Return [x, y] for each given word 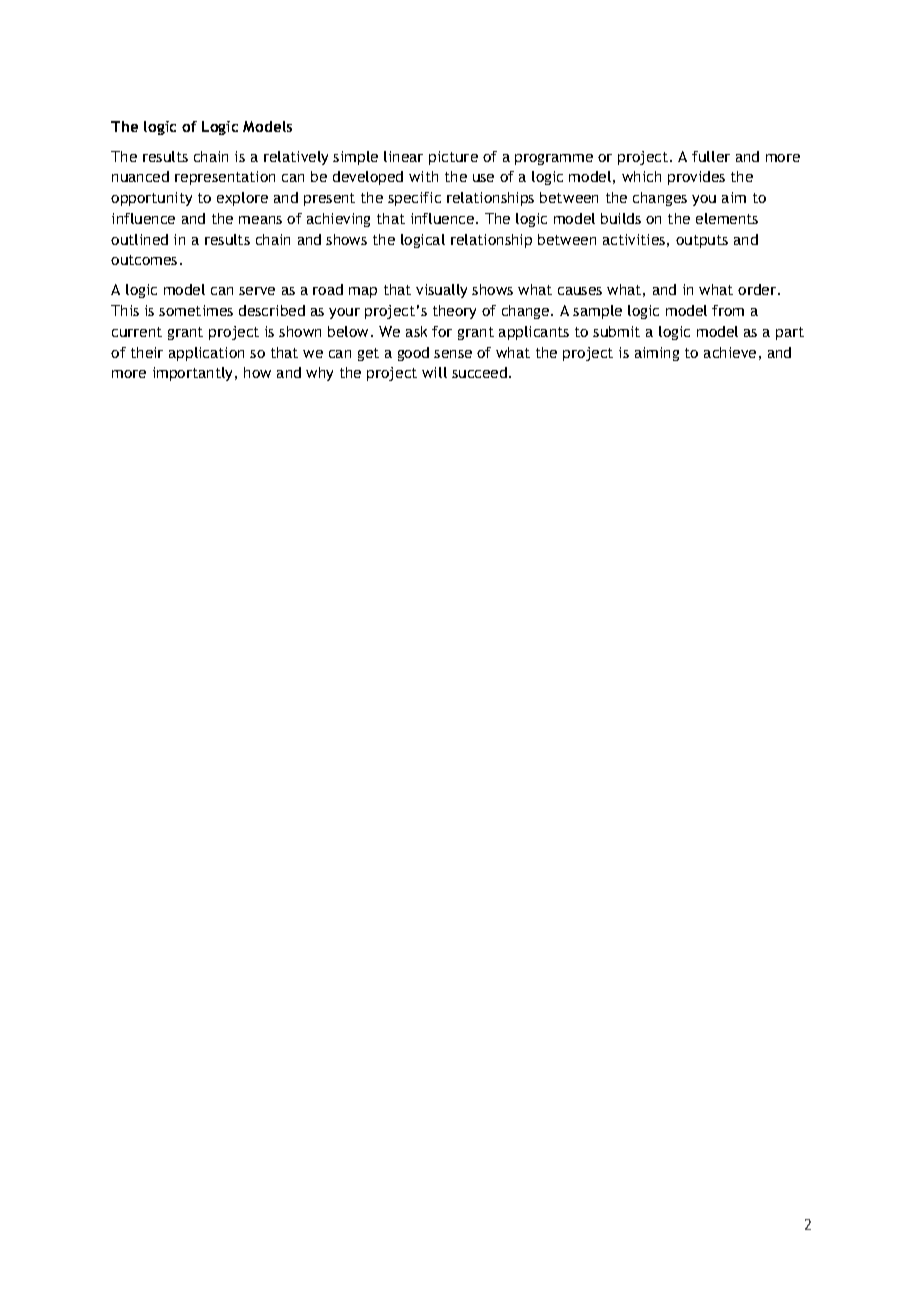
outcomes [144, 260]
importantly [194, 374]
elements [727, 218]
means [260, 220]
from [728, 310]
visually [441, 291]
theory [454, 312]
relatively [296, 158]
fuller [711, 156]
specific [414, 199]
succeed [479, 372]
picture [453, 158]
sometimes [196, 310]
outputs [702, 241]
